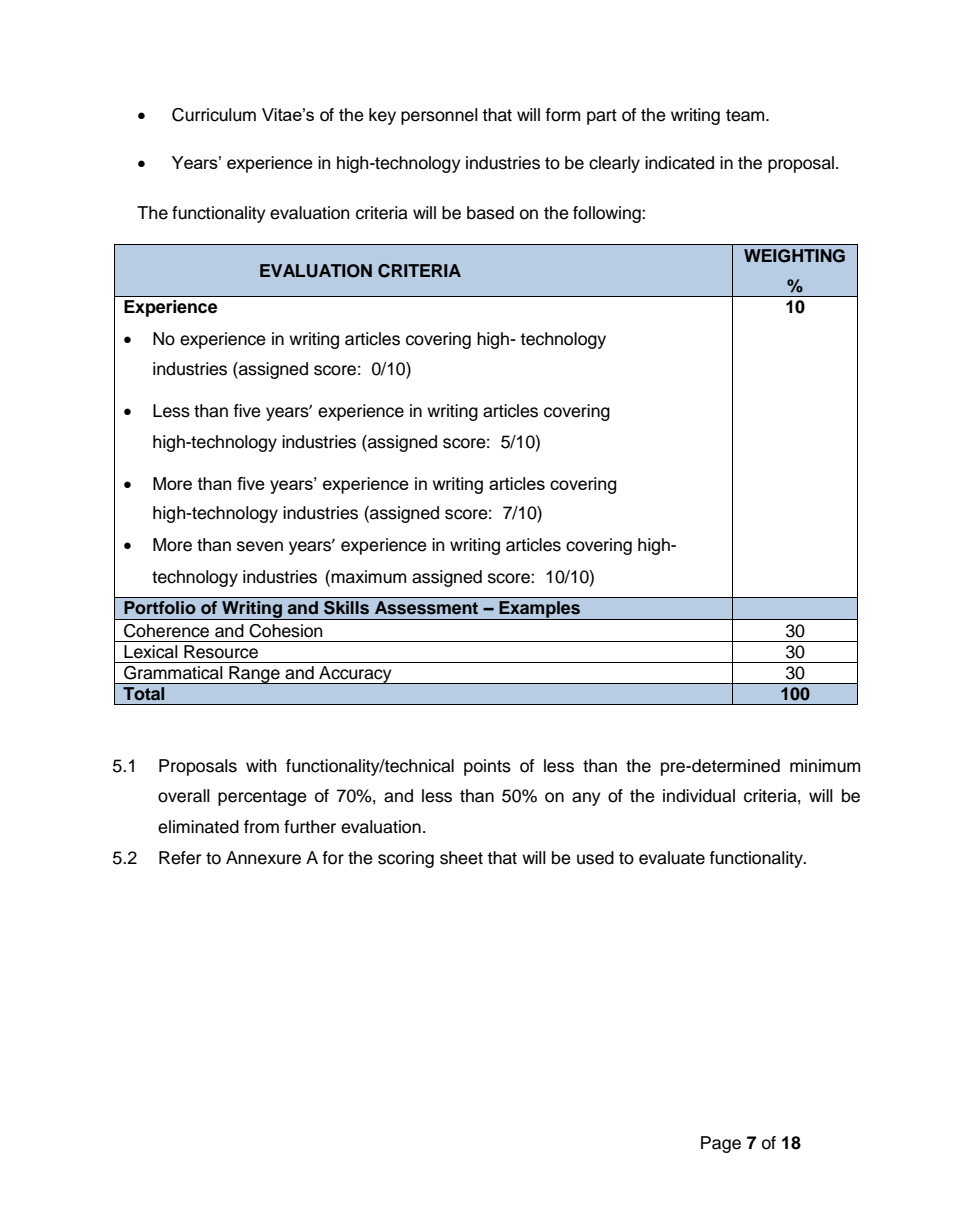 Image resolution: width=961 pixels, height=1232 pixels. What do you see at coordinates (439, 116) in the page?
I see `personnel` at bounding box center [439, 116].
